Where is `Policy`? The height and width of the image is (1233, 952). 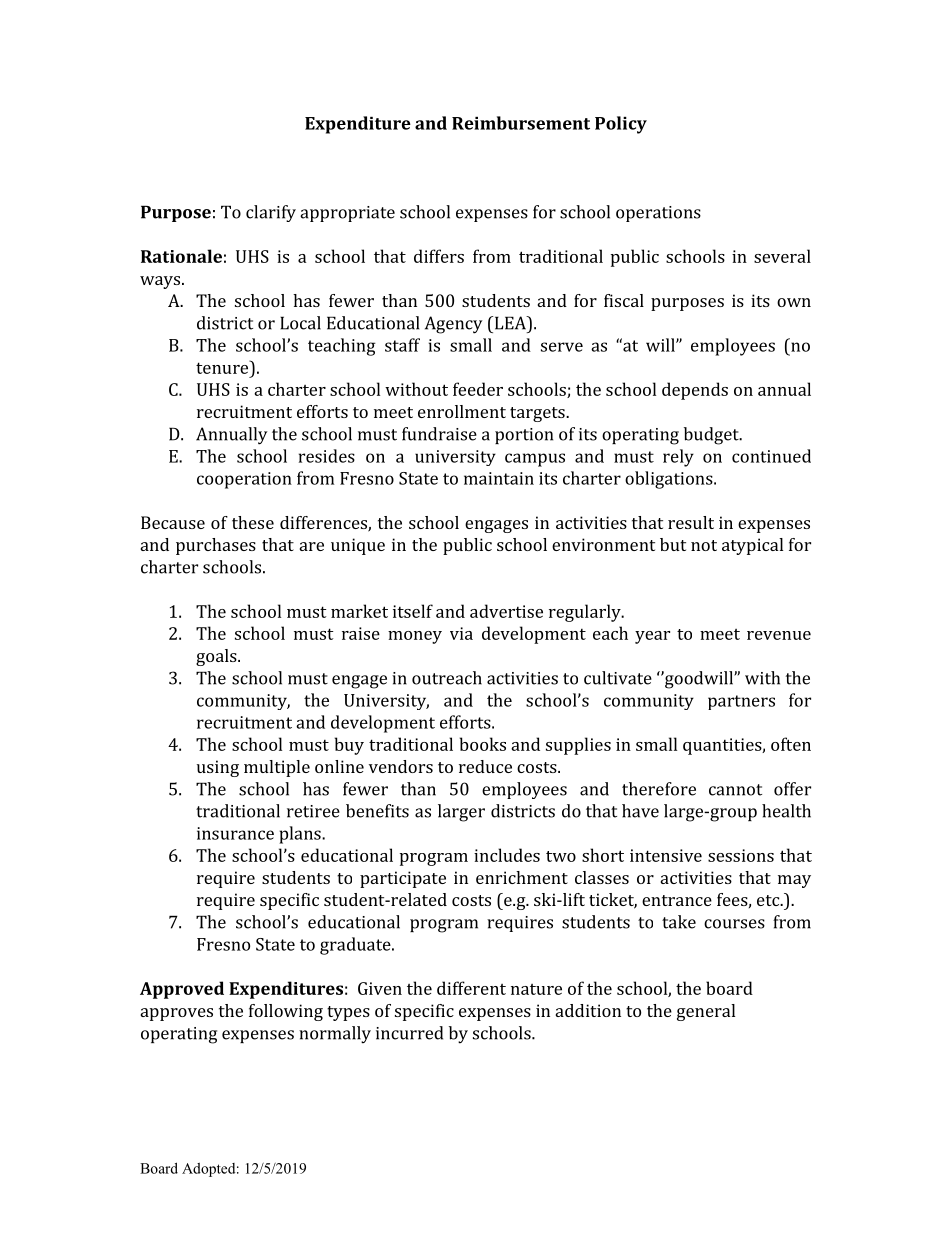
Policy is located at coordinates (621, 125).
